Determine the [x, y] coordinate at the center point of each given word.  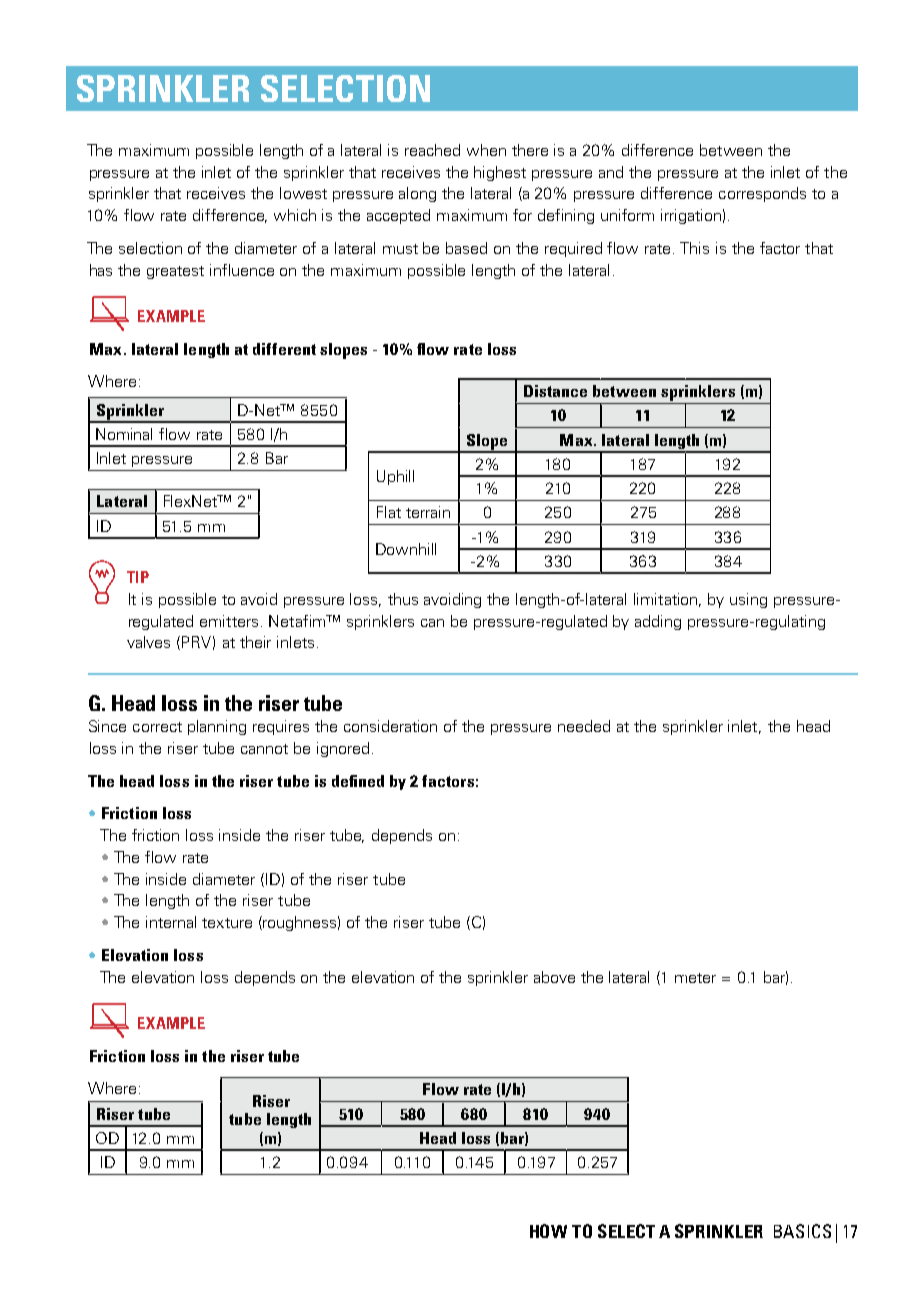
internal [171, 922]
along [417, 194]
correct [157, 727]
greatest [175, 272]
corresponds [762, 194]
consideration [390, 726]
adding [658, 622]
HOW [548, 1231]
